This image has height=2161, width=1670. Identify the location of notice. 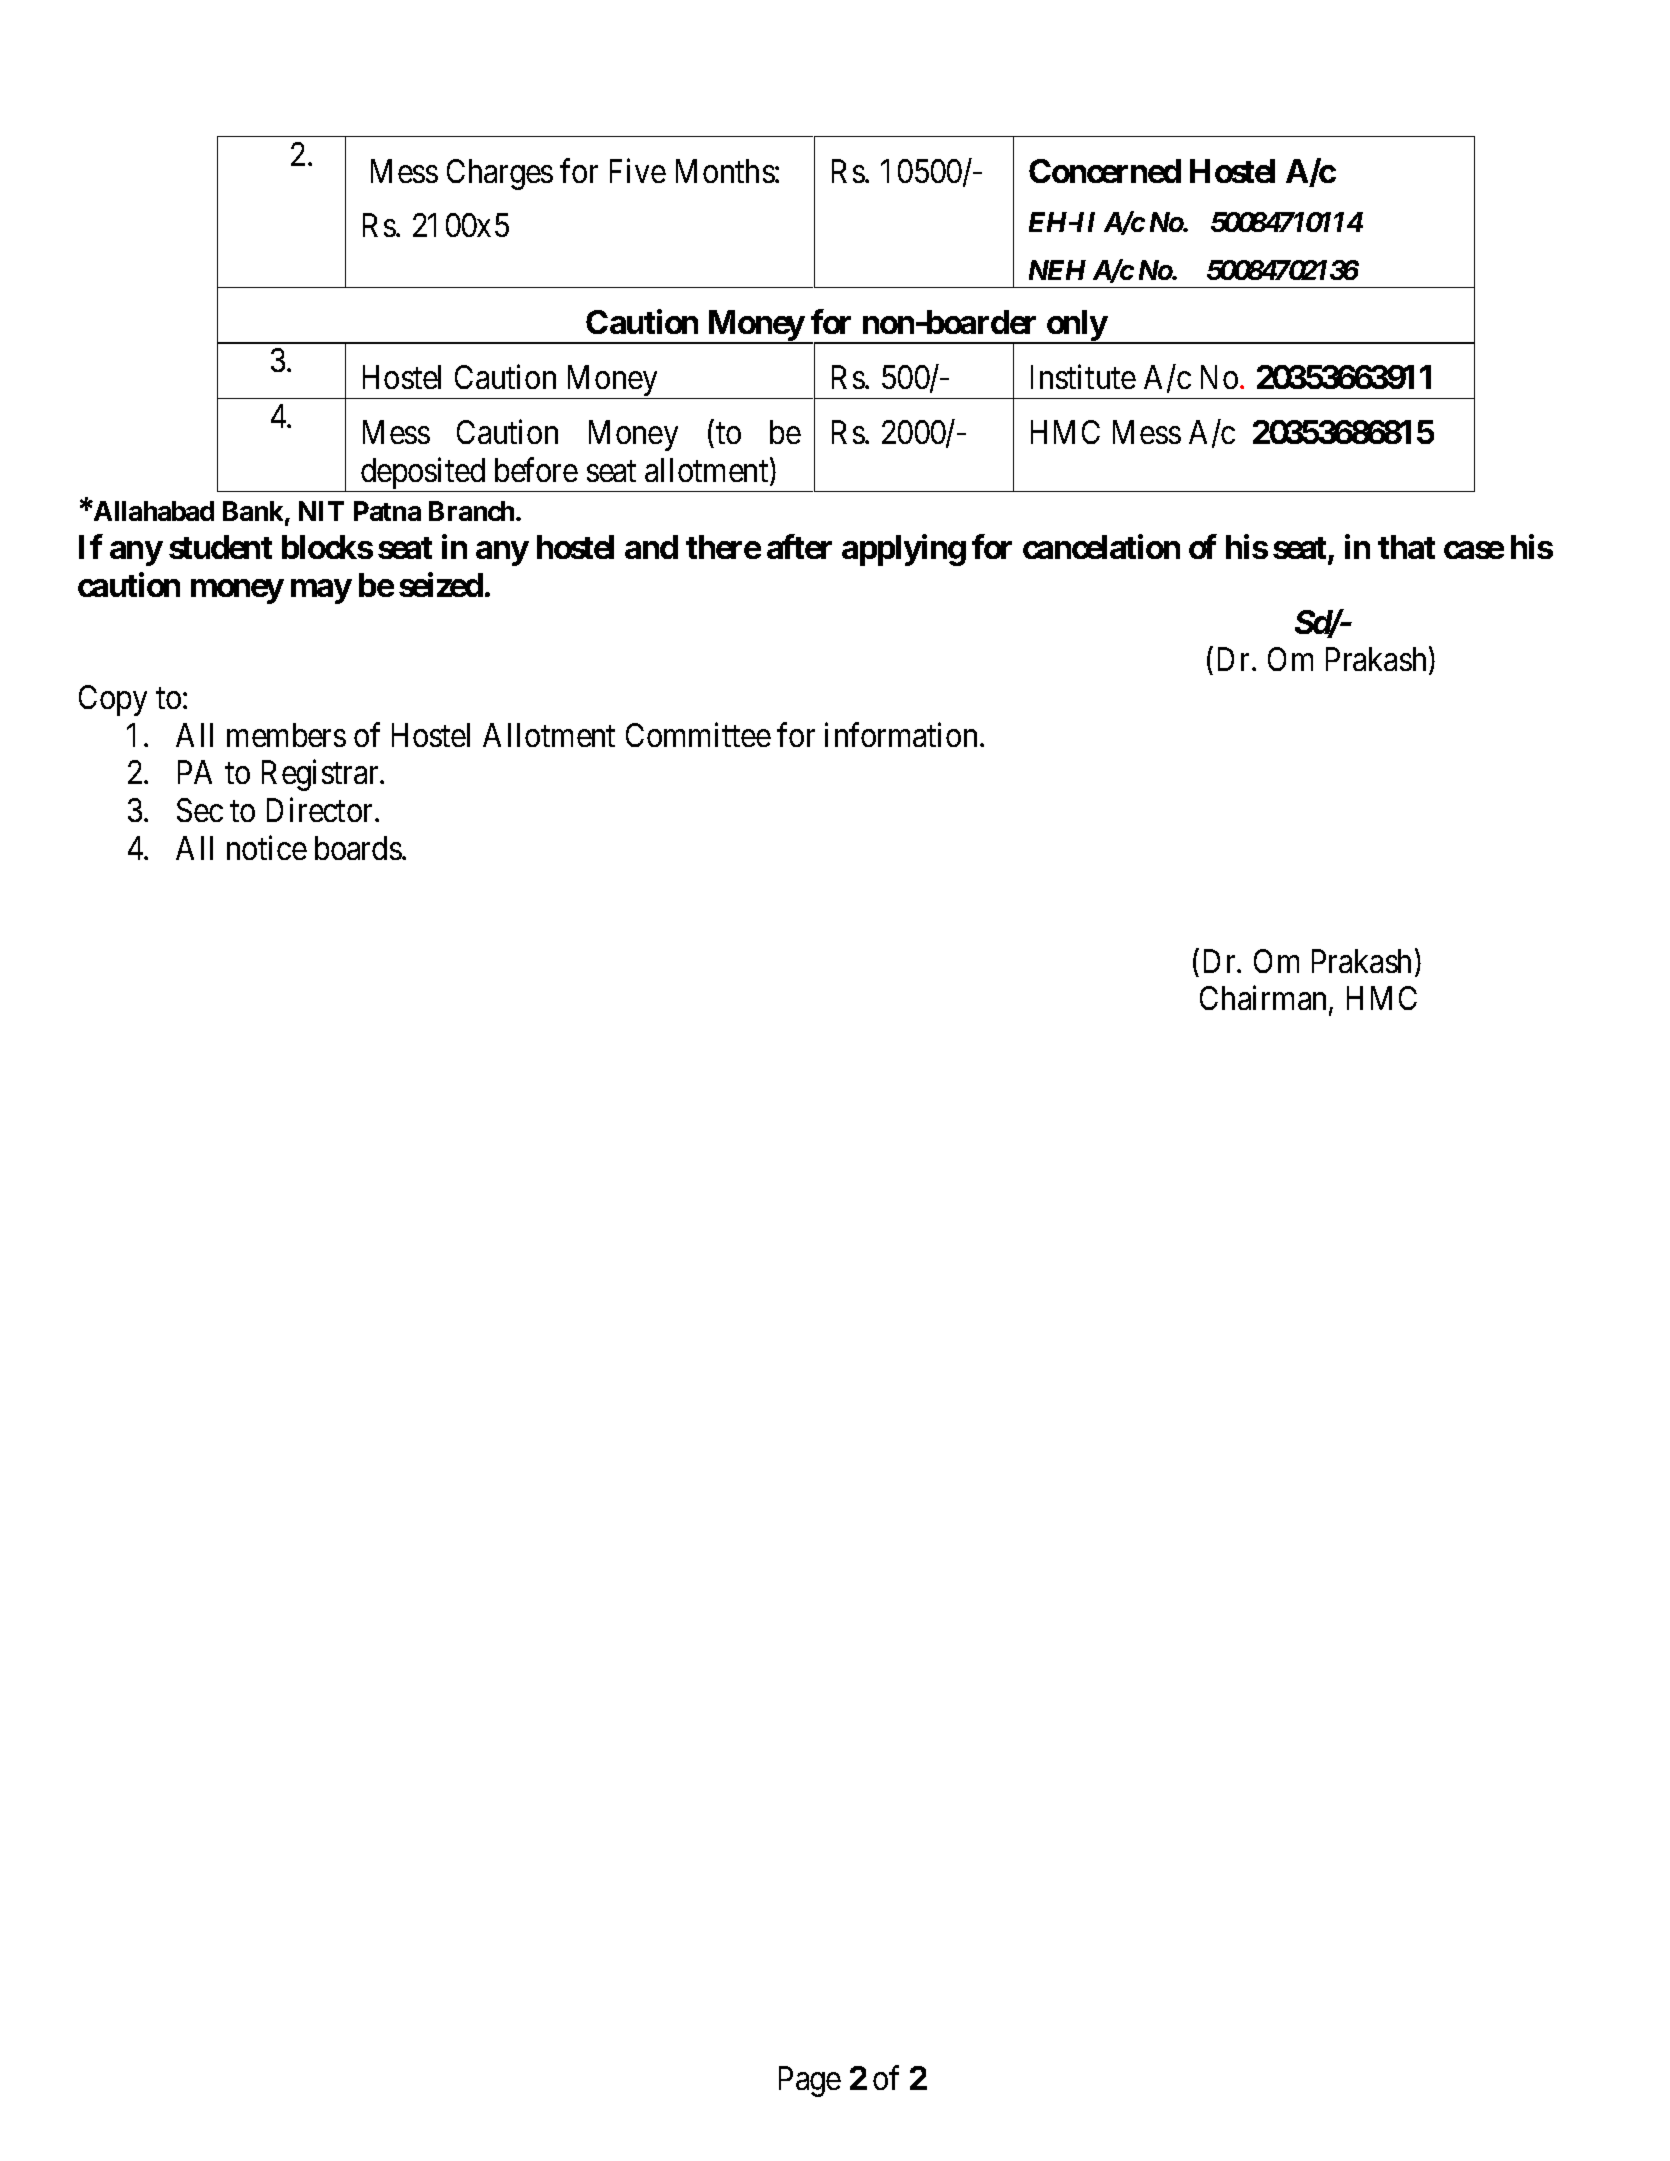
(267, 847).
